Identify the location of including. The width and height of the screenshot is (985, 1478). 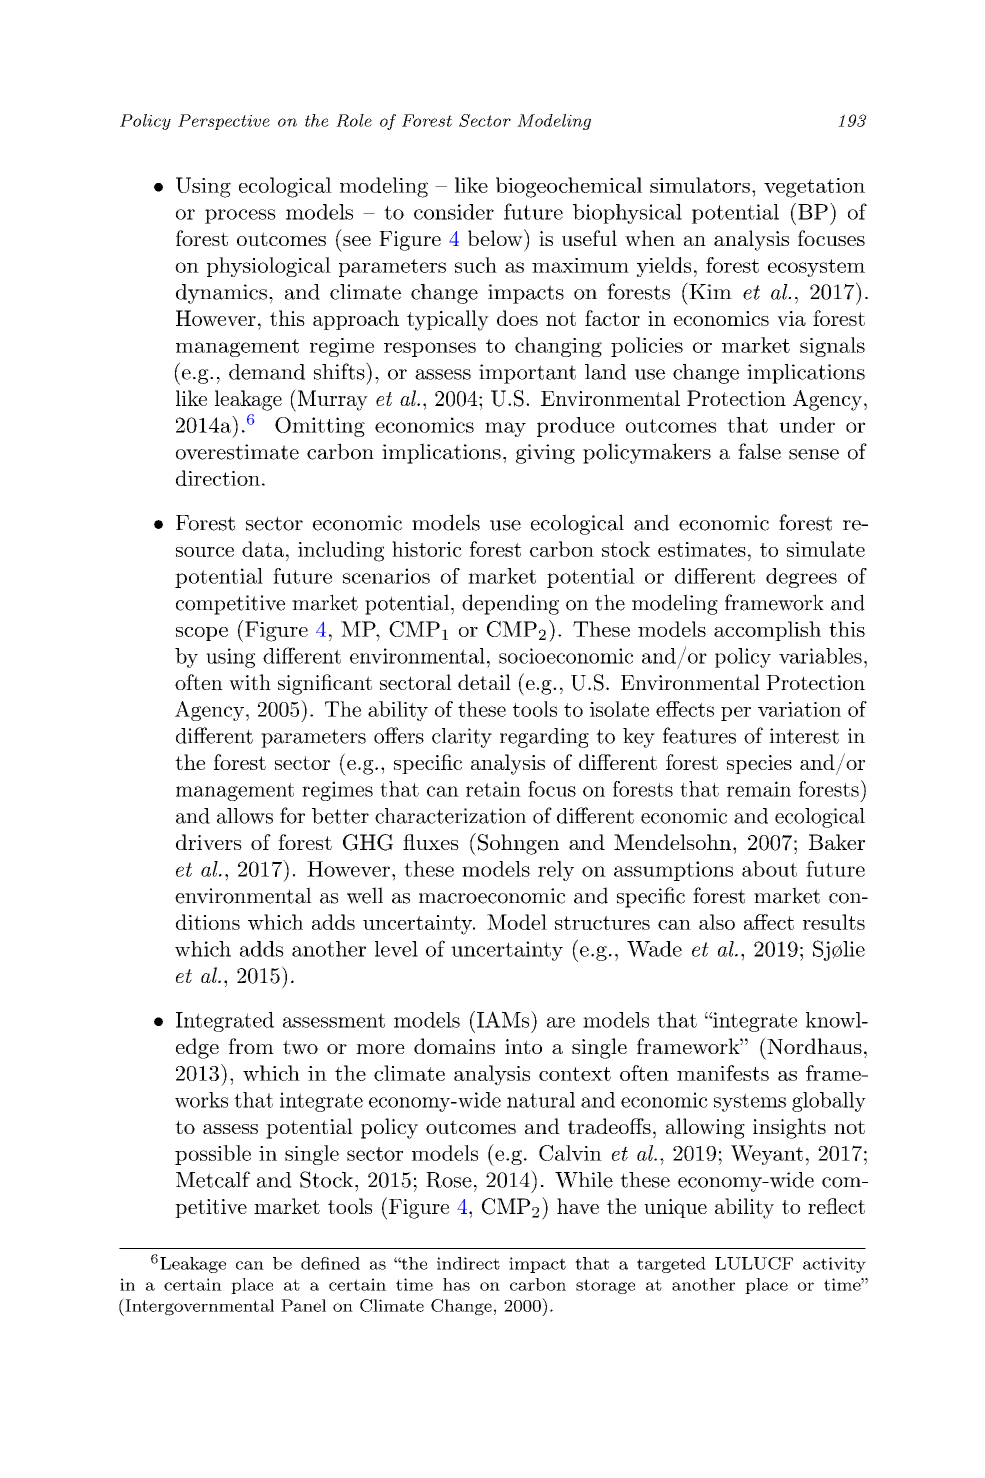
(341, 551).
